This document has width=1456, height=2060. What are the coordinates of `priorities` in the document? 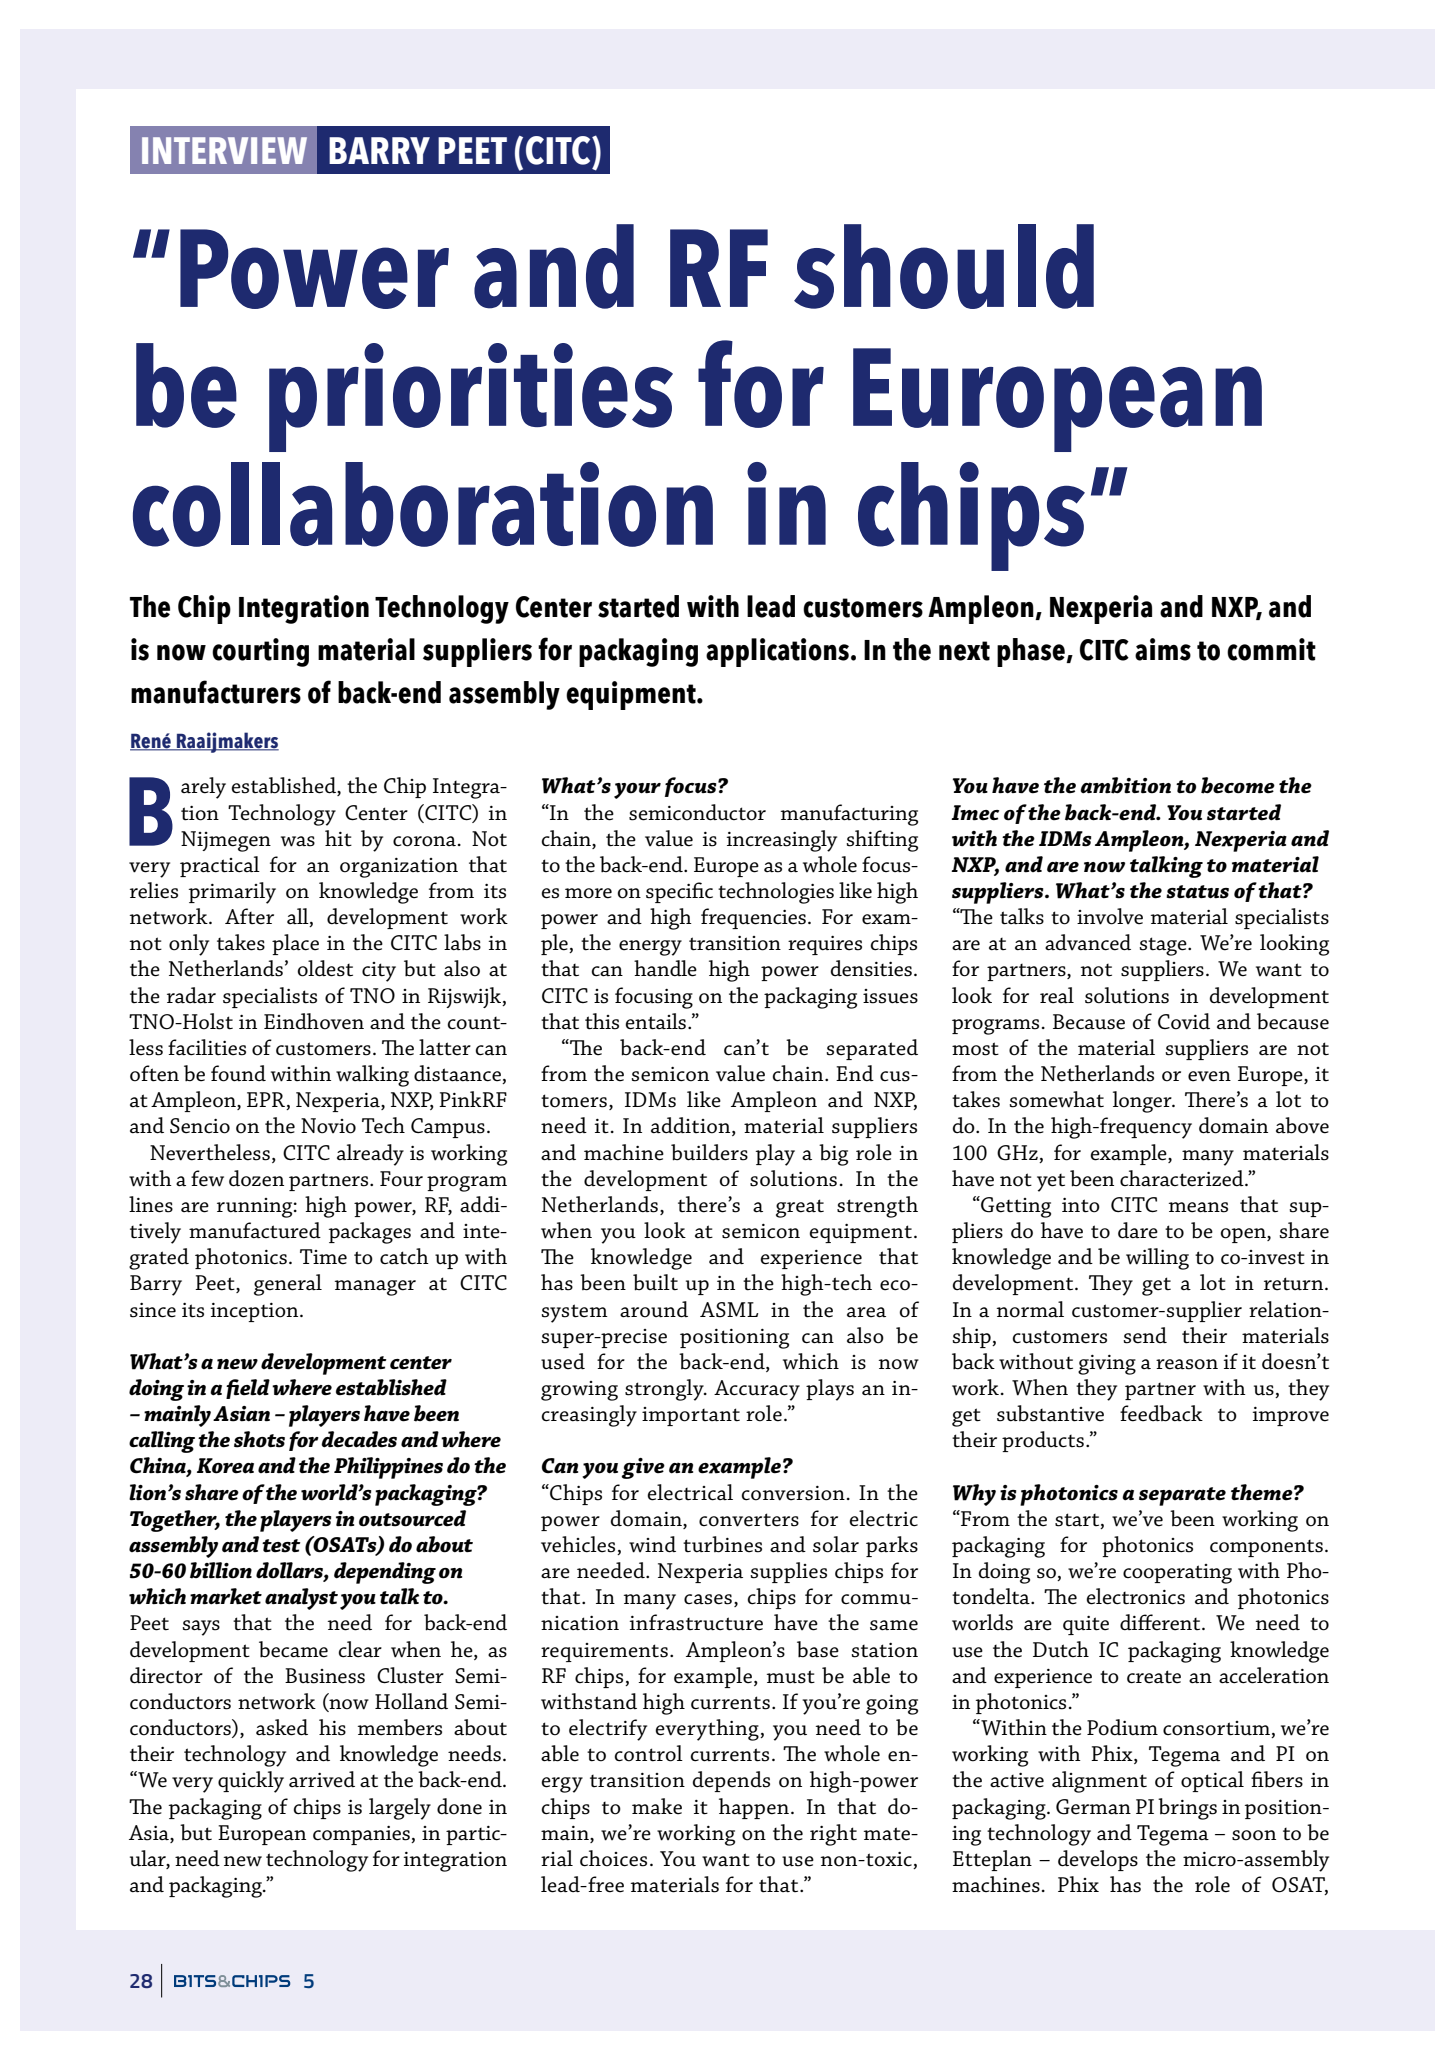 It's located at (471, 397).
